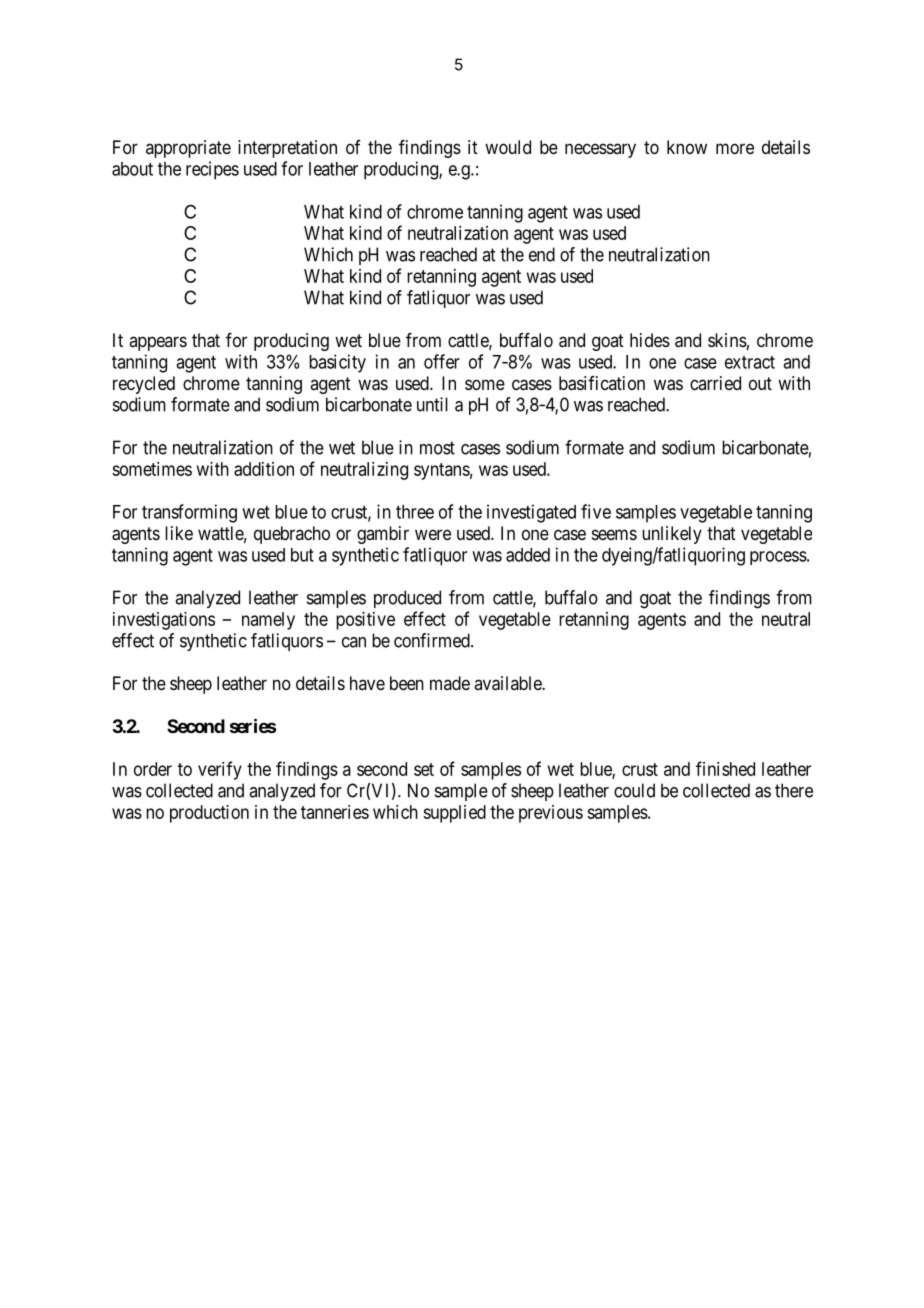 The width and height of the screenshot is (924, 1308). What do you see at coordinates (596, 511) in the screenshot?
I see `five` at bounding box center [596, 511].
